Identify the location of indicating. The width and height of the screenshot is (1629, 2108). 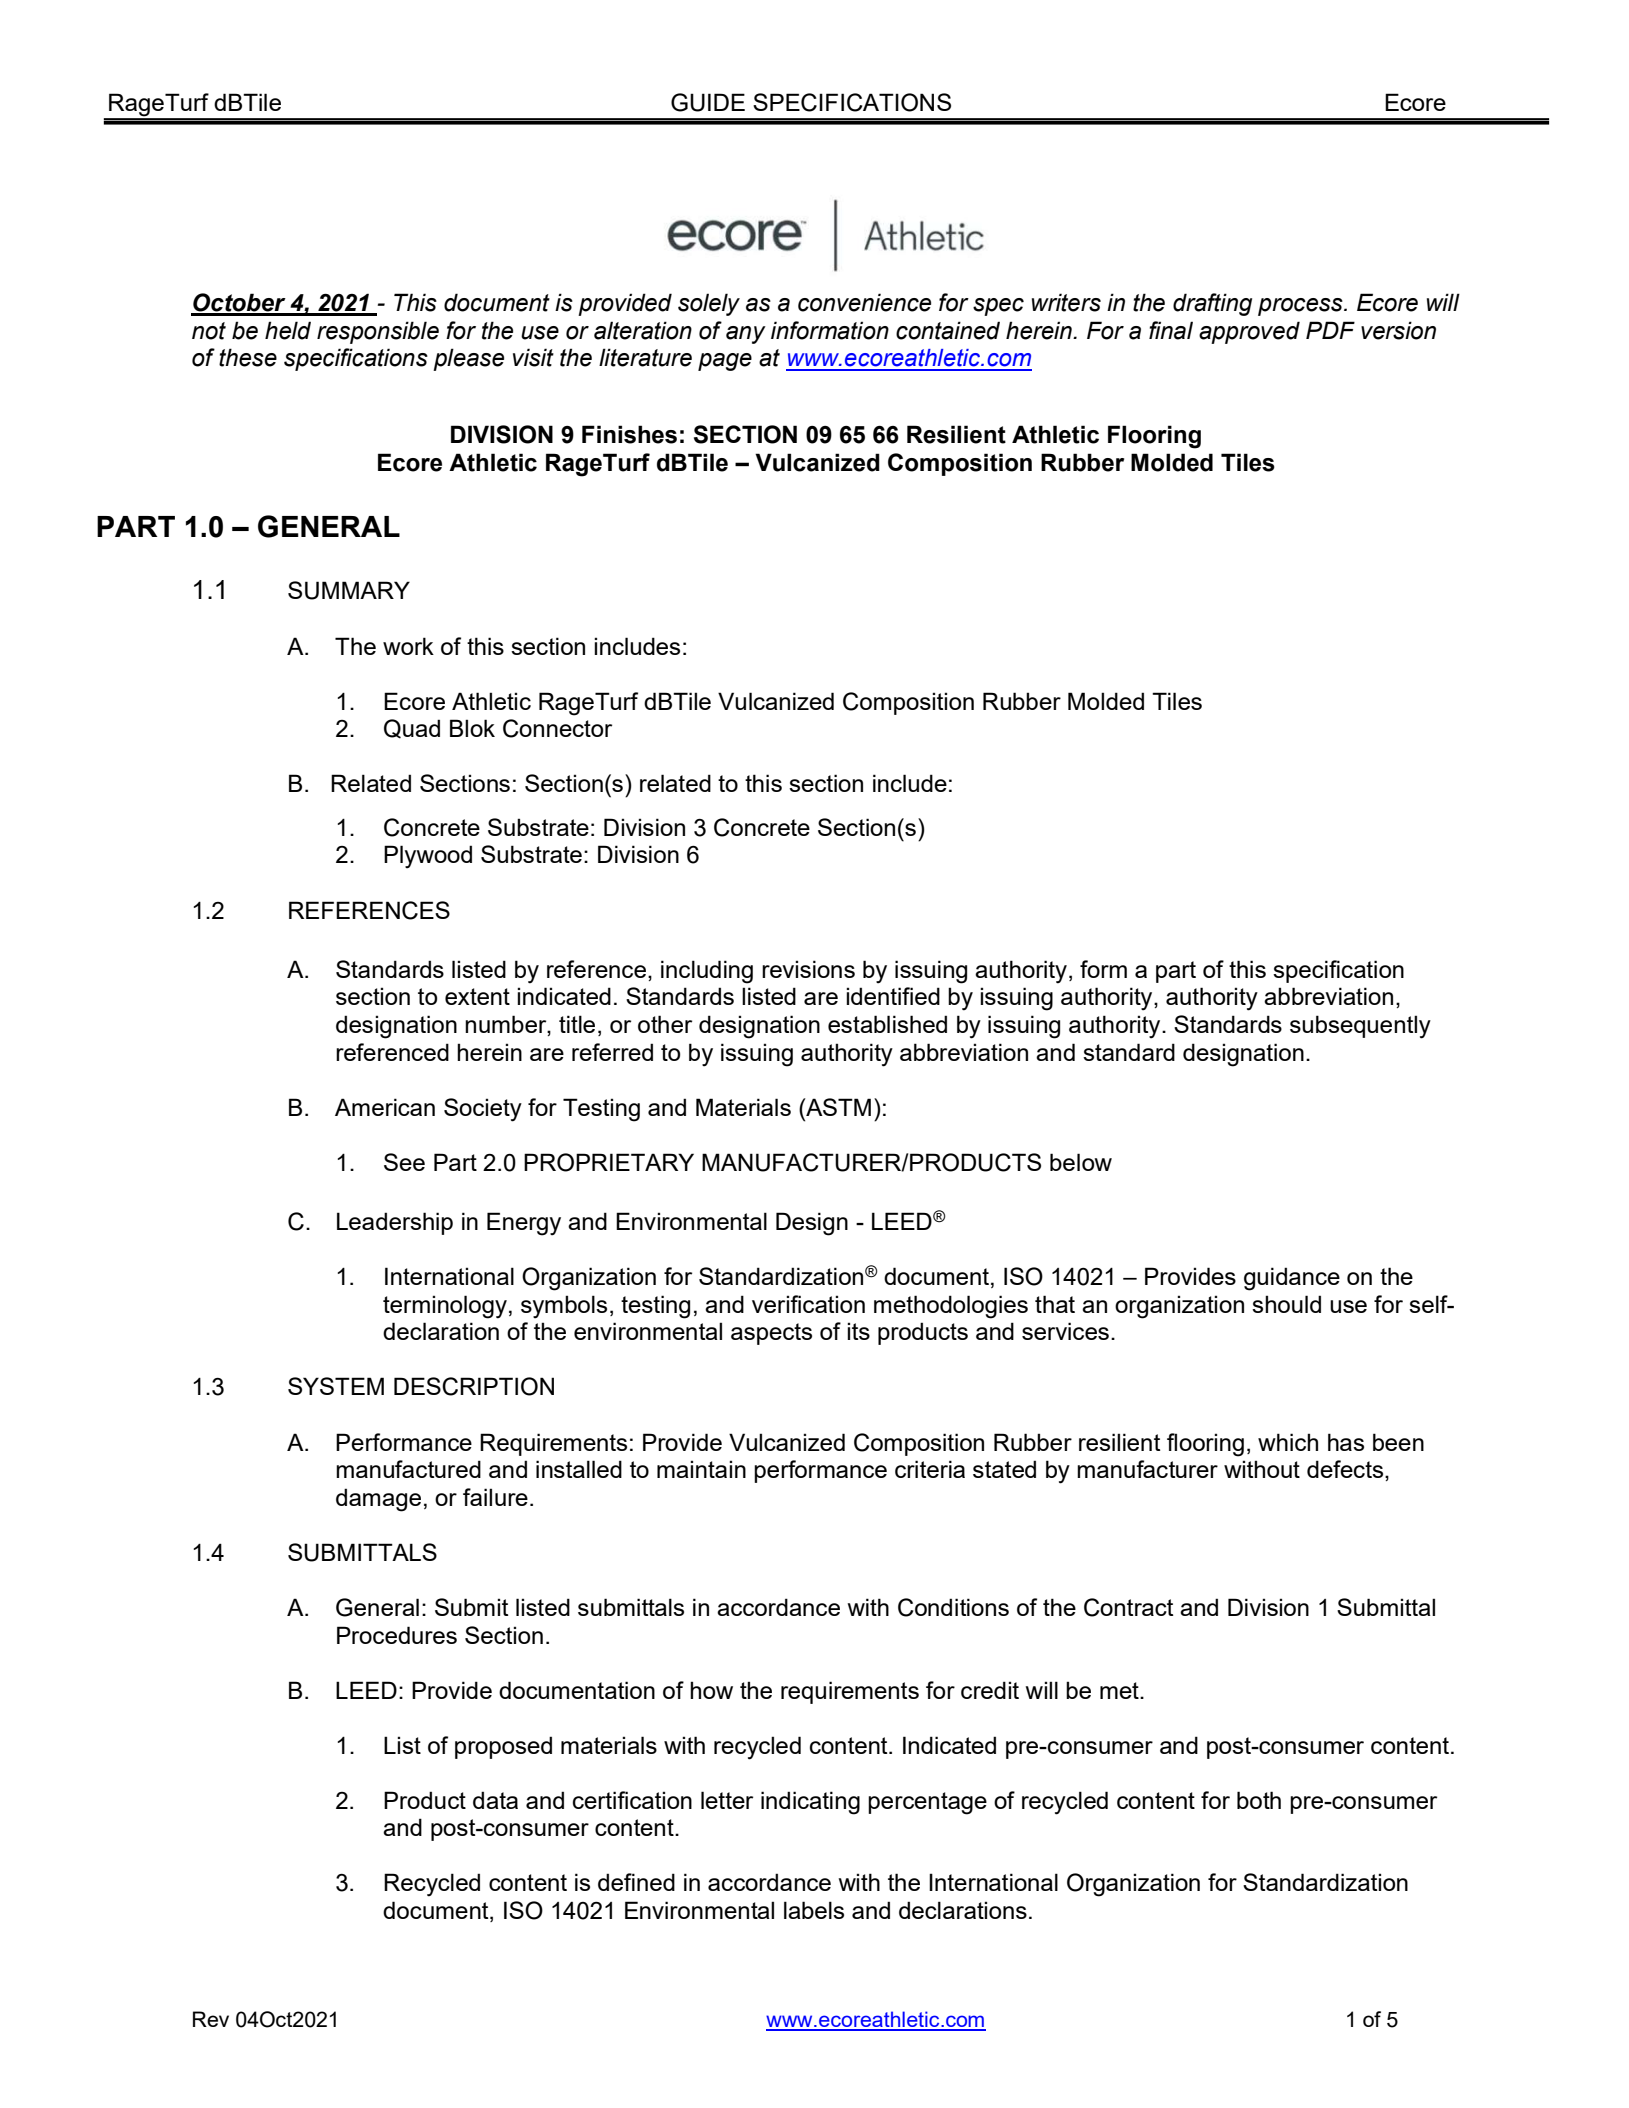
(810, 1803).
